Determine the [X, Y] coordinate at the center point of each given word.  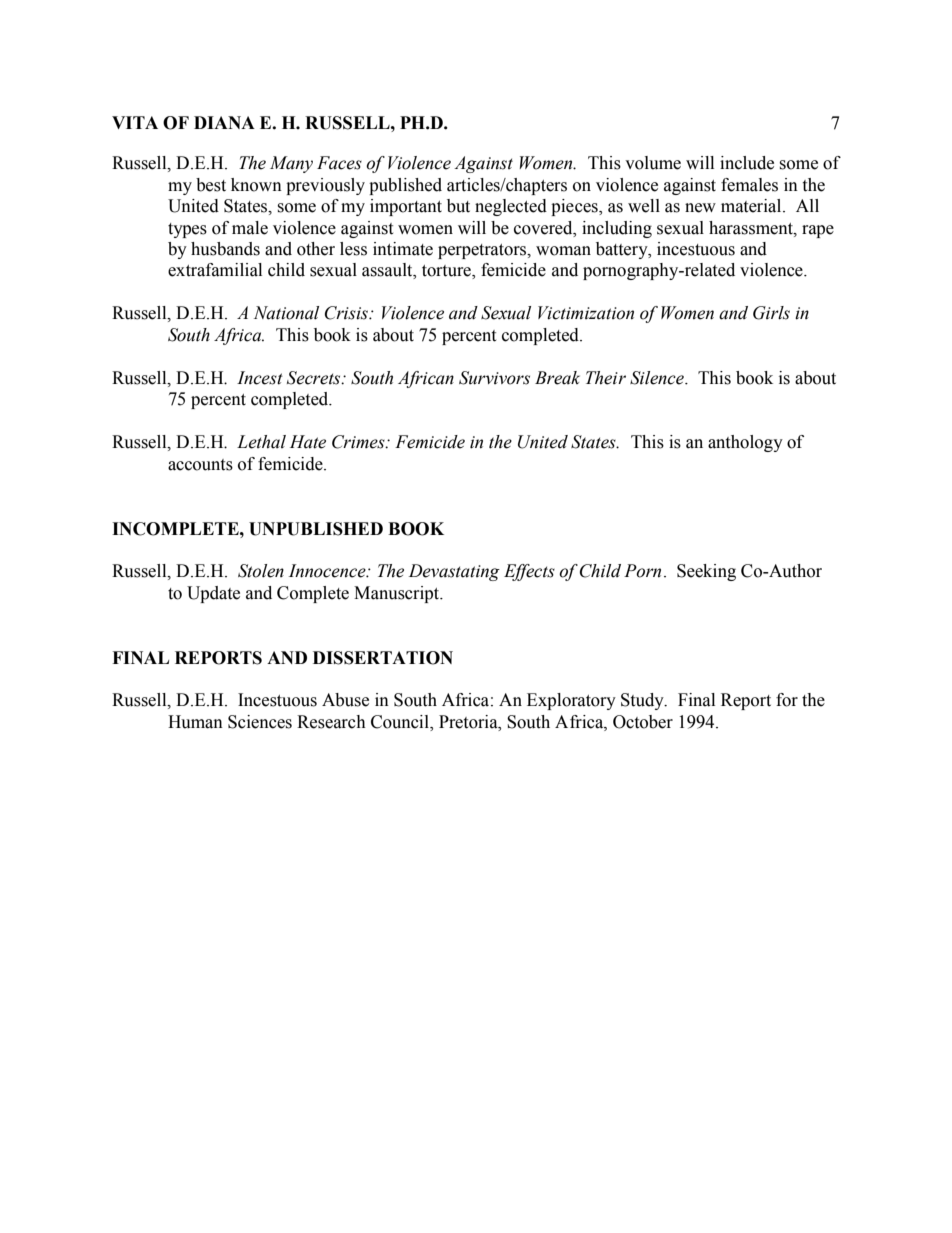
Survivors [494, 378]
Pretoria [469, 722]
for [787, 700]
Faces [339, 163]
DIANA [224, 122]
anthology [745, 443]
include [747, 163]
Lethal [261, 442]
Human [195, 722]
